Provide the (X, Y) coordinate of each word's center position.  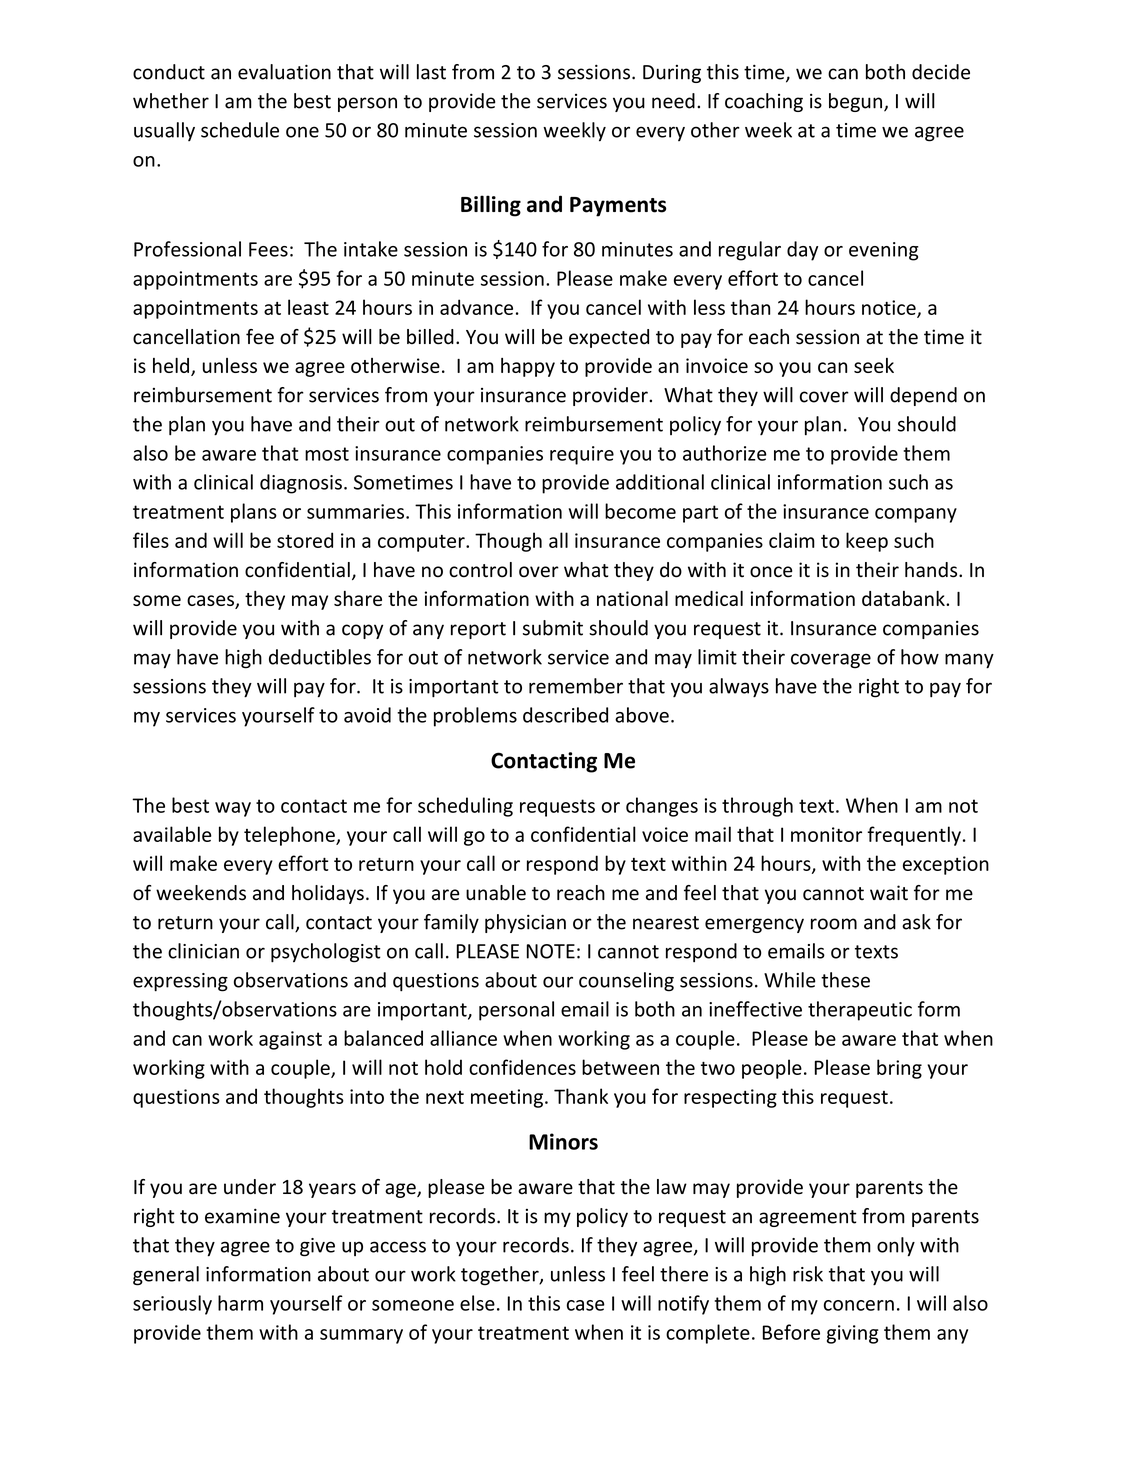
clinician (203, 951)
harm (240, 1303)
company (916, 515)
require (582, 455)
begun (855, 102)
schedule (240, 130)
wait (889, 893)
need (673, 101)
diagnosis (301, 484)
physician (525, 923)
